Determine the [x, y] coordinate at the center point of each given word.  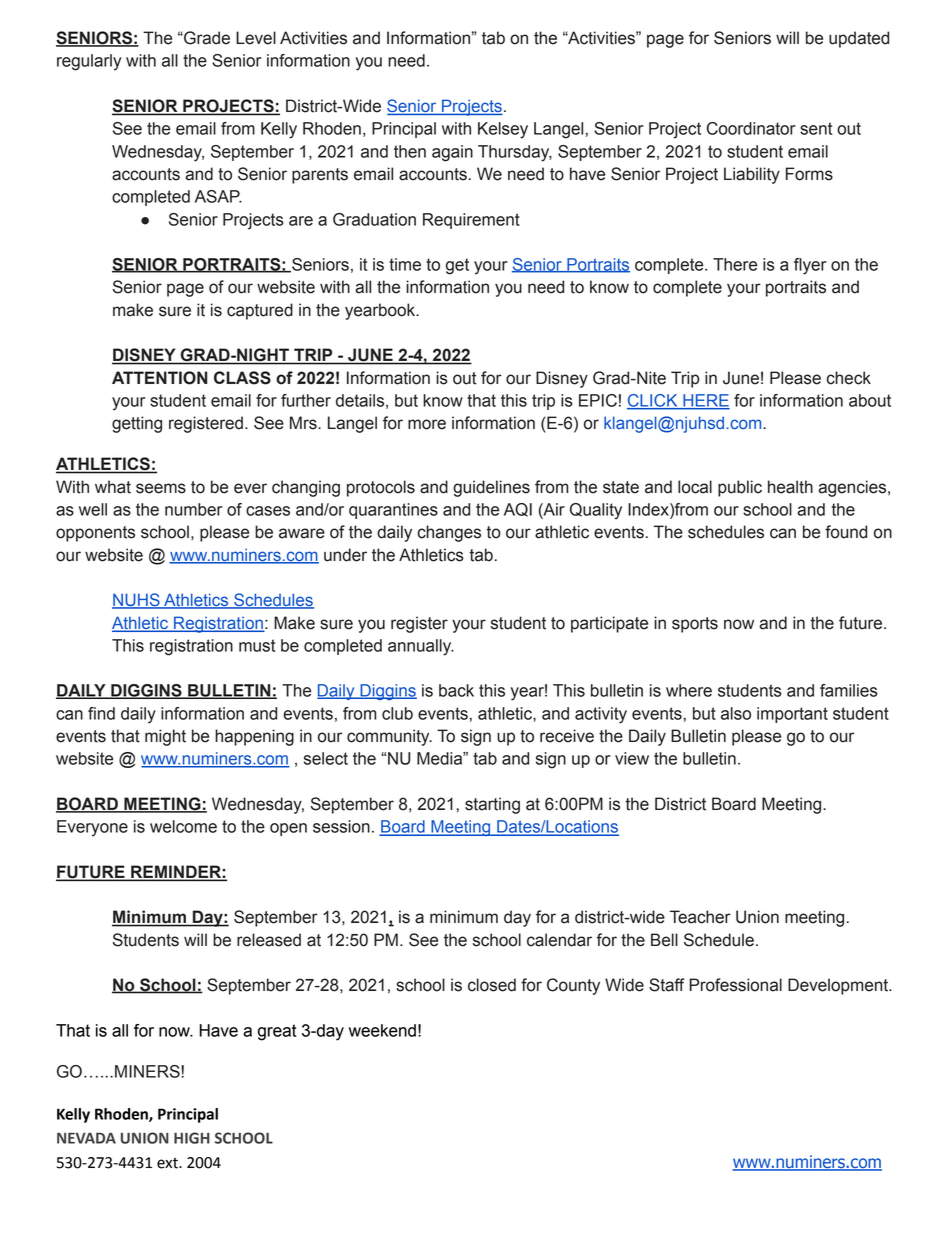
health [790, 487]
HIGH [192, 1138]
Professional [735, 985]
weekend [382, 1030]
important [792, 715]
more [427, 424]
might [165, 737]
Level [256, 38]
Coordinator [751, 128]
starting [492, 805]
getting [137, 424]
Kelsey [503, 130]
